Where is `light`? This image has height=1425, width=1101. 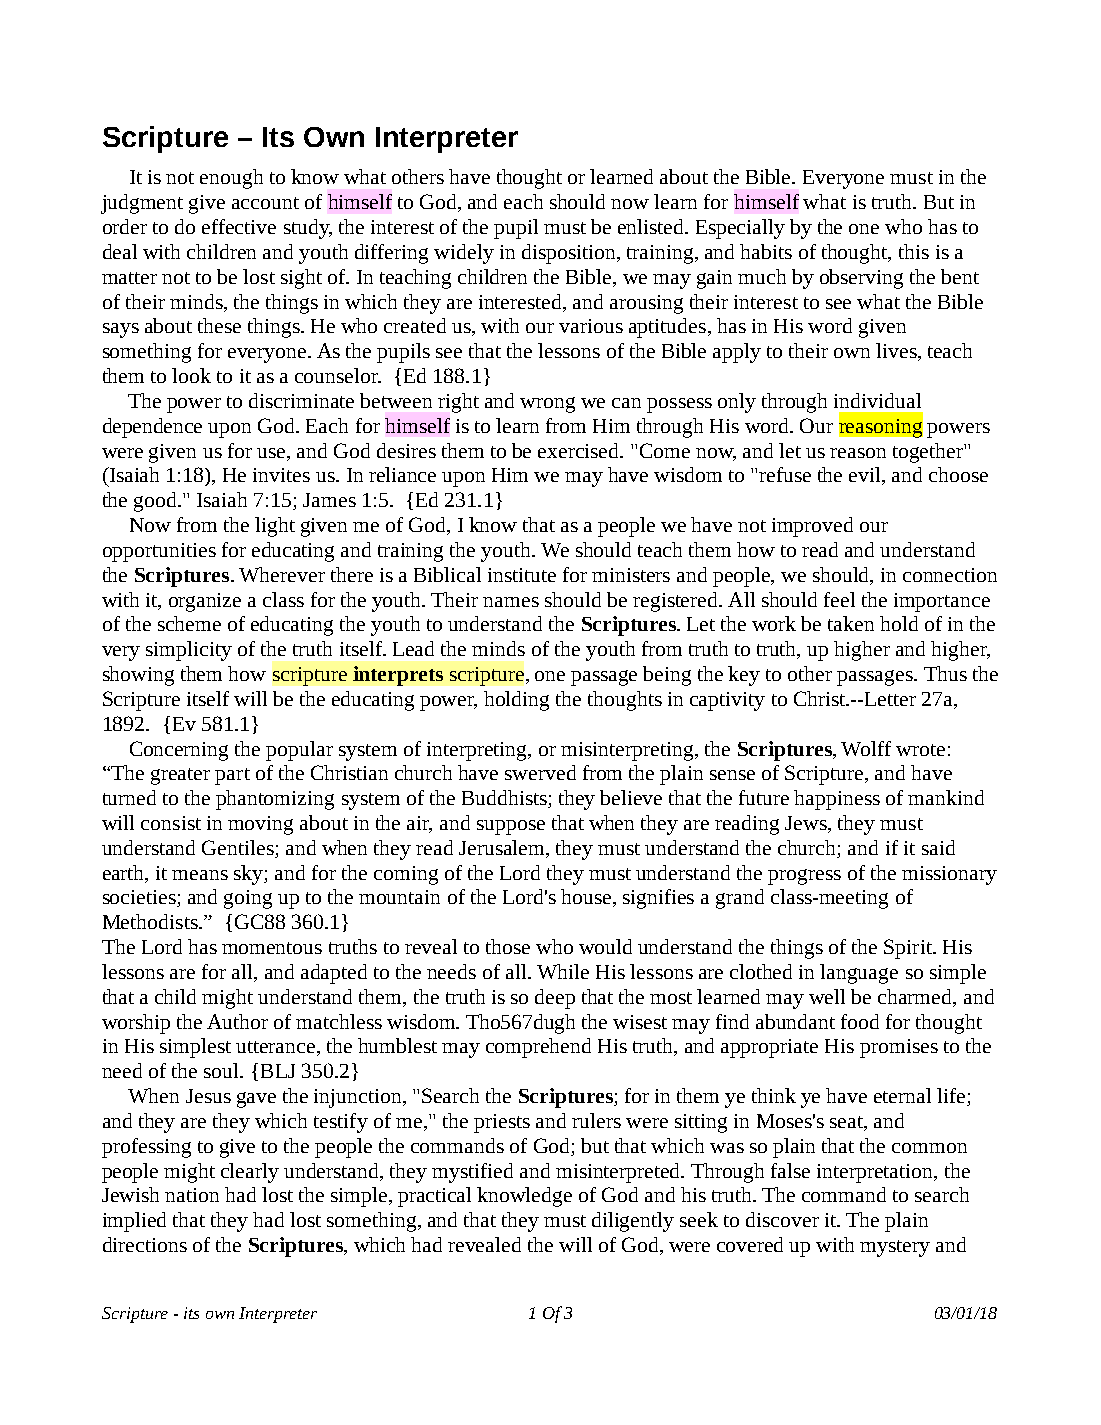
light is located at coordinates (275, 527).
